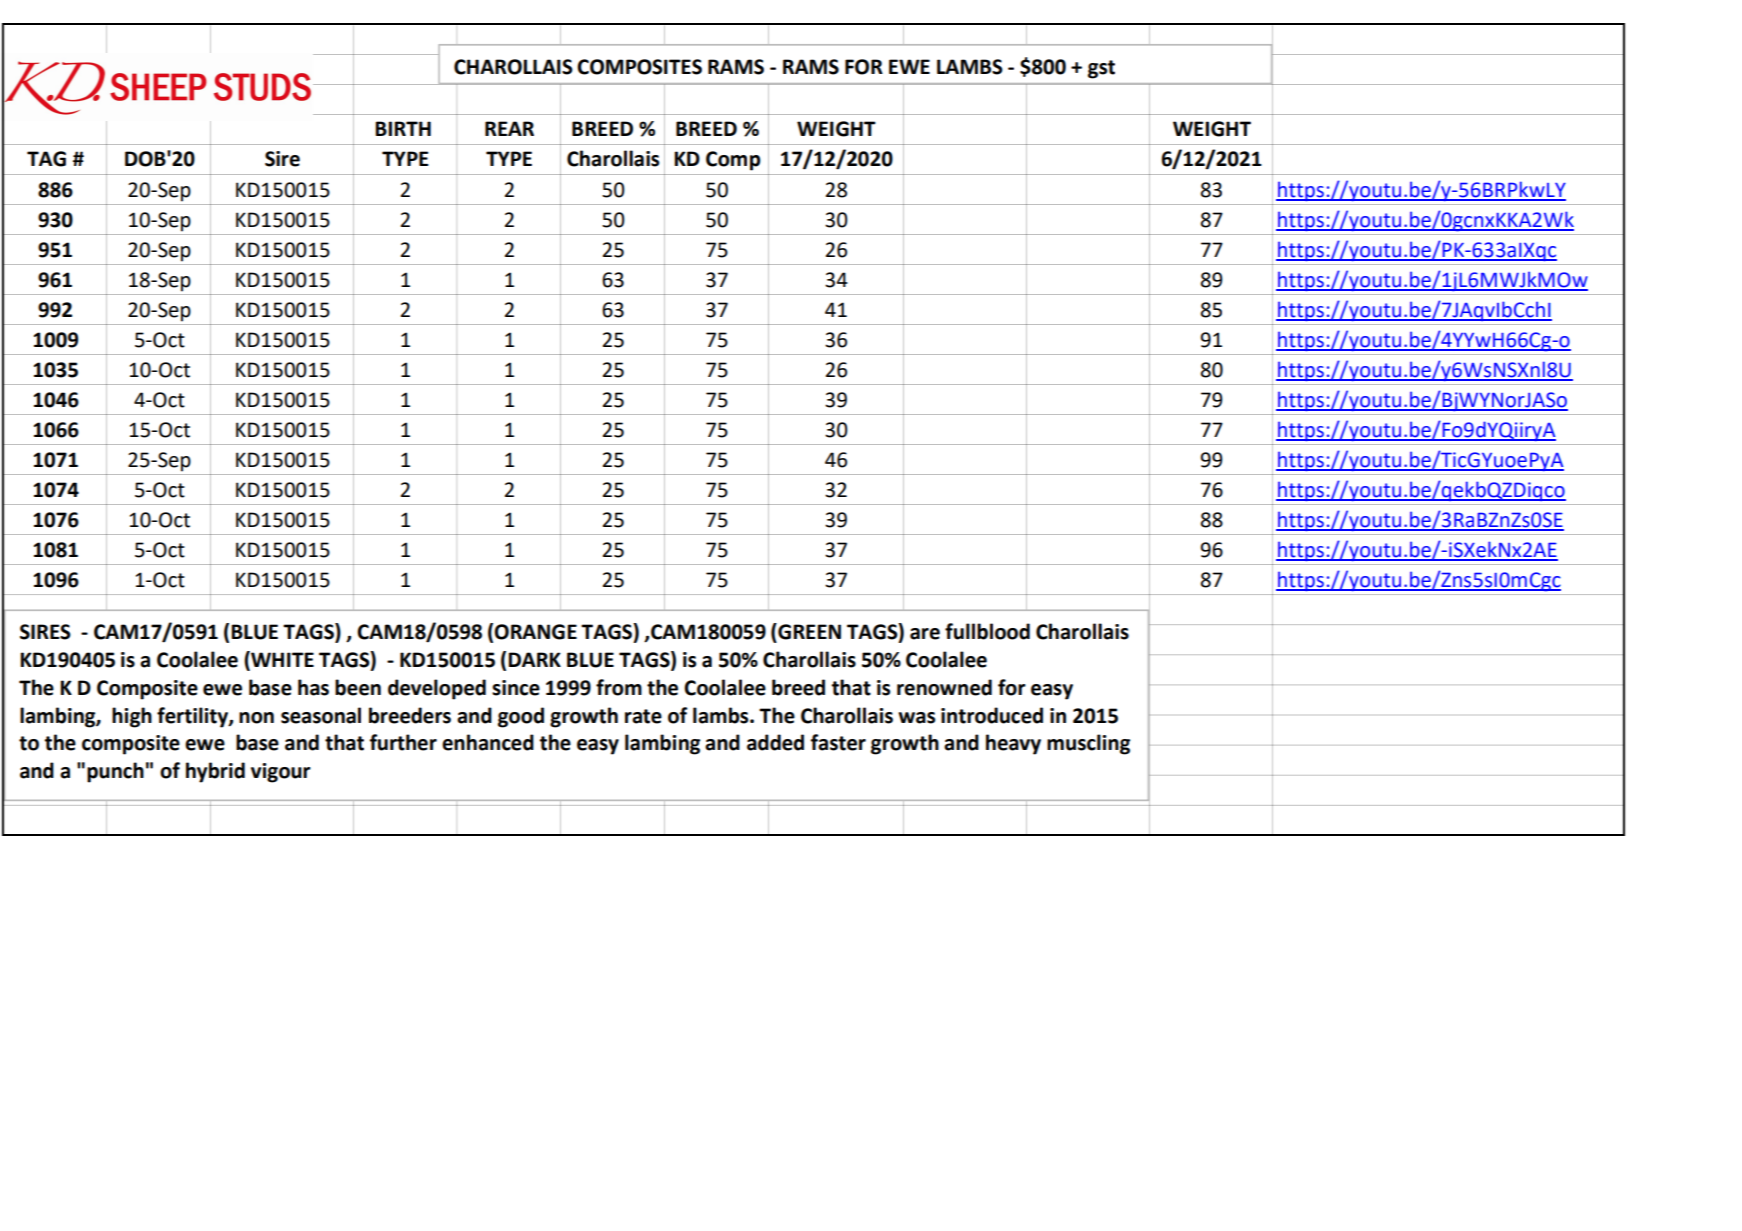  I want to click on rate, so click(643, 716).
